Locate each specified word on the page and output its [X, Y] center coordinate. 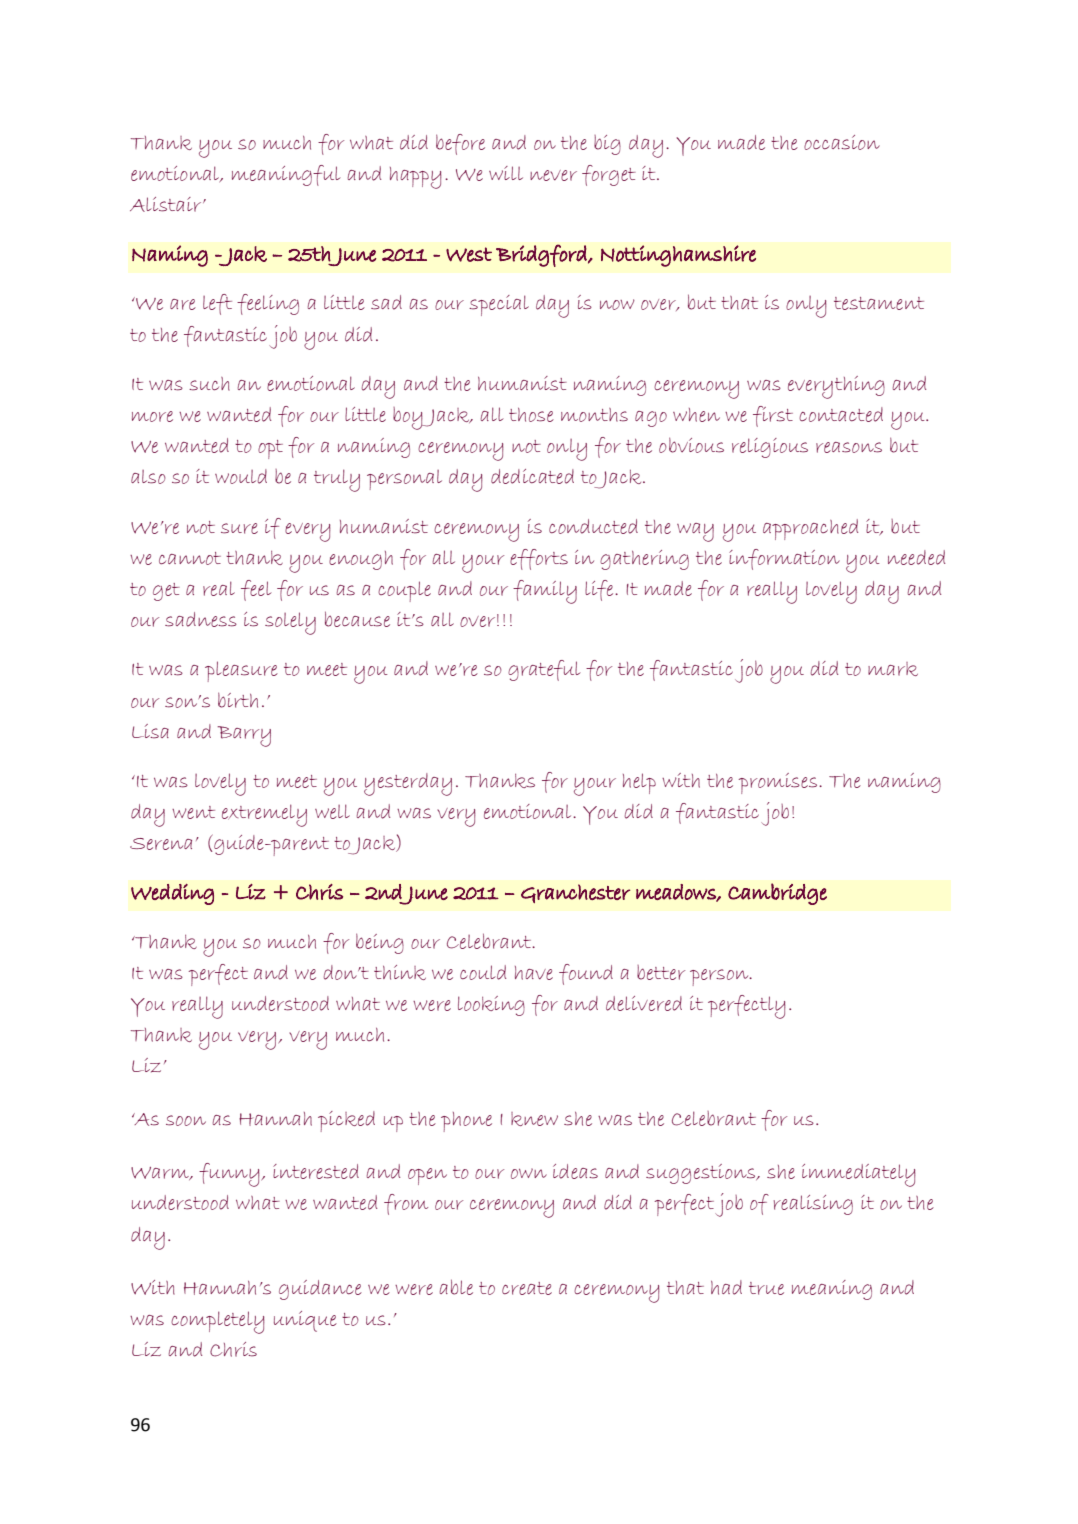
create [527, 1288]
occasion [842, 142]
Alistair [167, 204]
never [553, 175]
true [766, 1288]
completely [218, 1322]
